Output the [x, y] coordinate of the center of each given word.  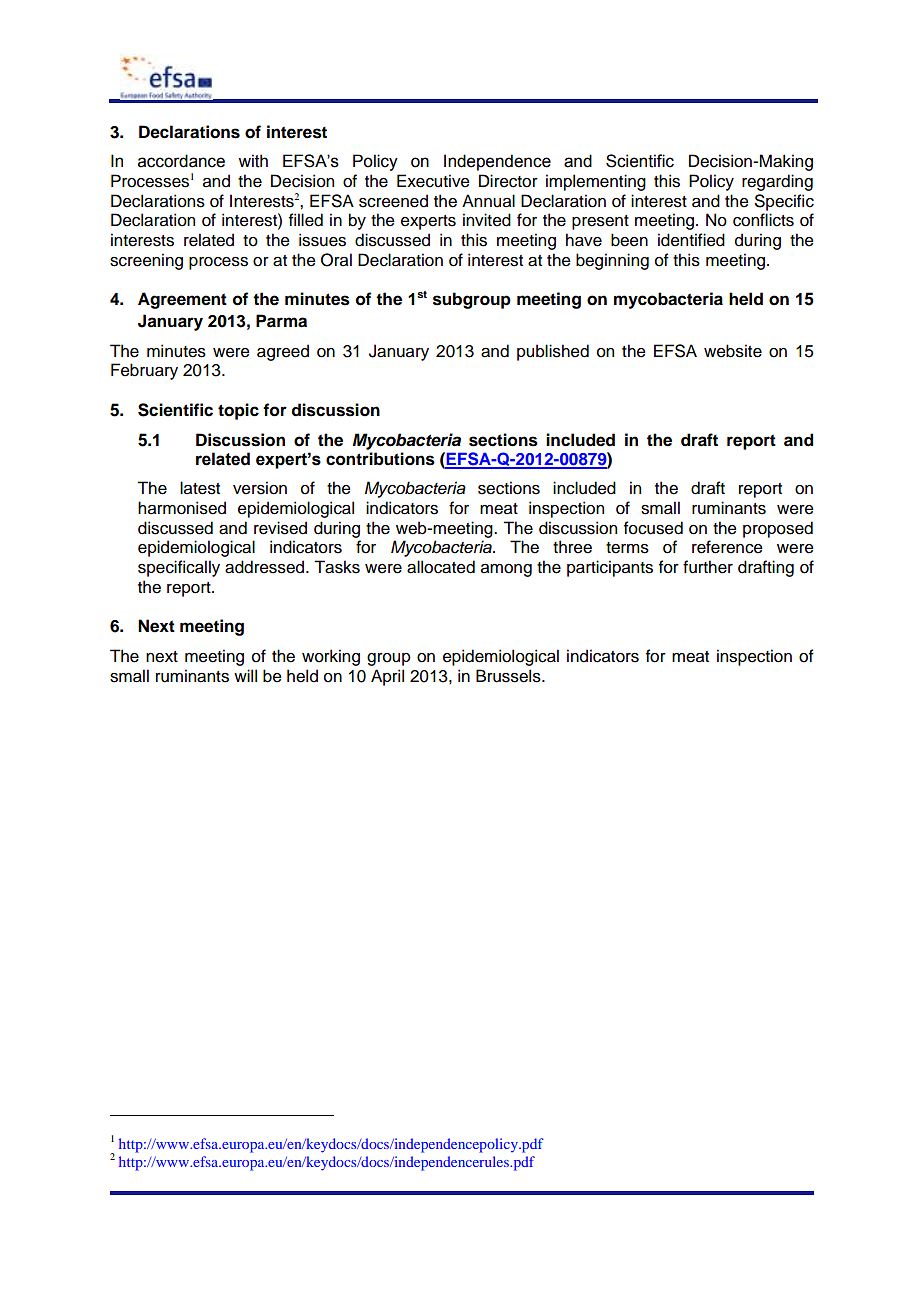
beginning [612, 261]
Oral [336, 260]
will [245, 675]
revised [280, 528]
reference [727, 547]
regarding [777, 182]
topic [238, 411]
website [733, 351]
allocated [441, 567]
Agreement [182, 300]
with [253, 161]
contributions [380, 459]
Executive [433, 181]
